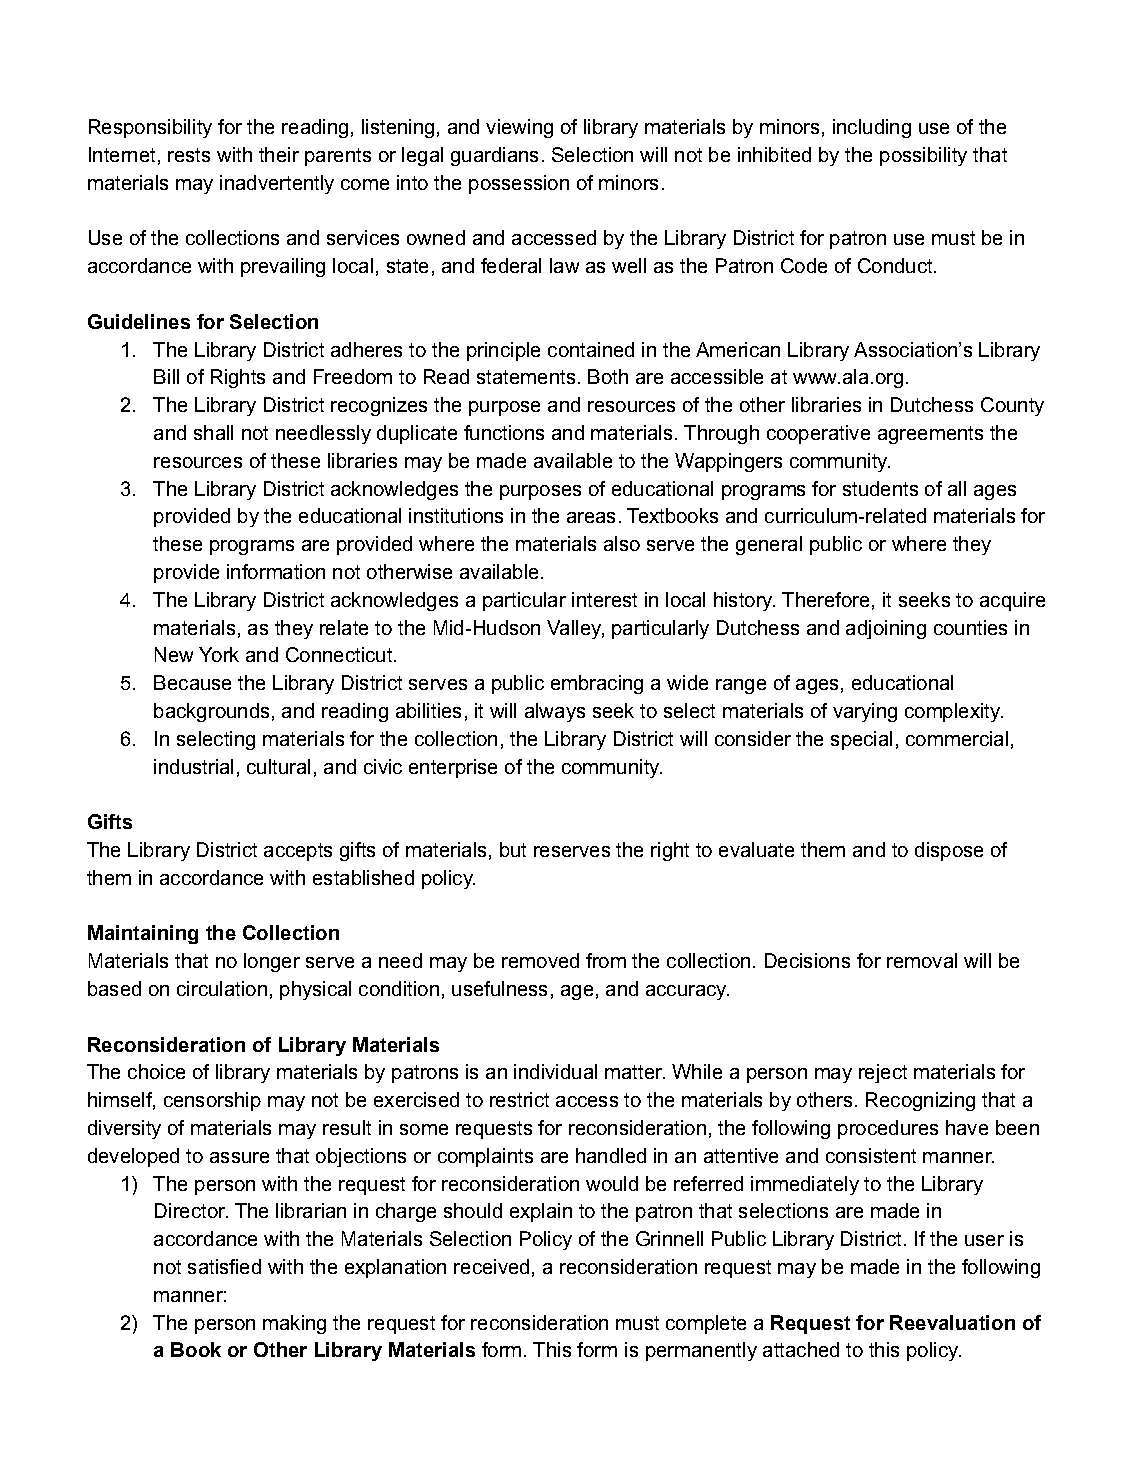 The width and height of the screenshot is (1134, 1468). What do you see at coordinates (519, 184) in the screenshot?
I see `possession` at bounding box center [519, 184].
